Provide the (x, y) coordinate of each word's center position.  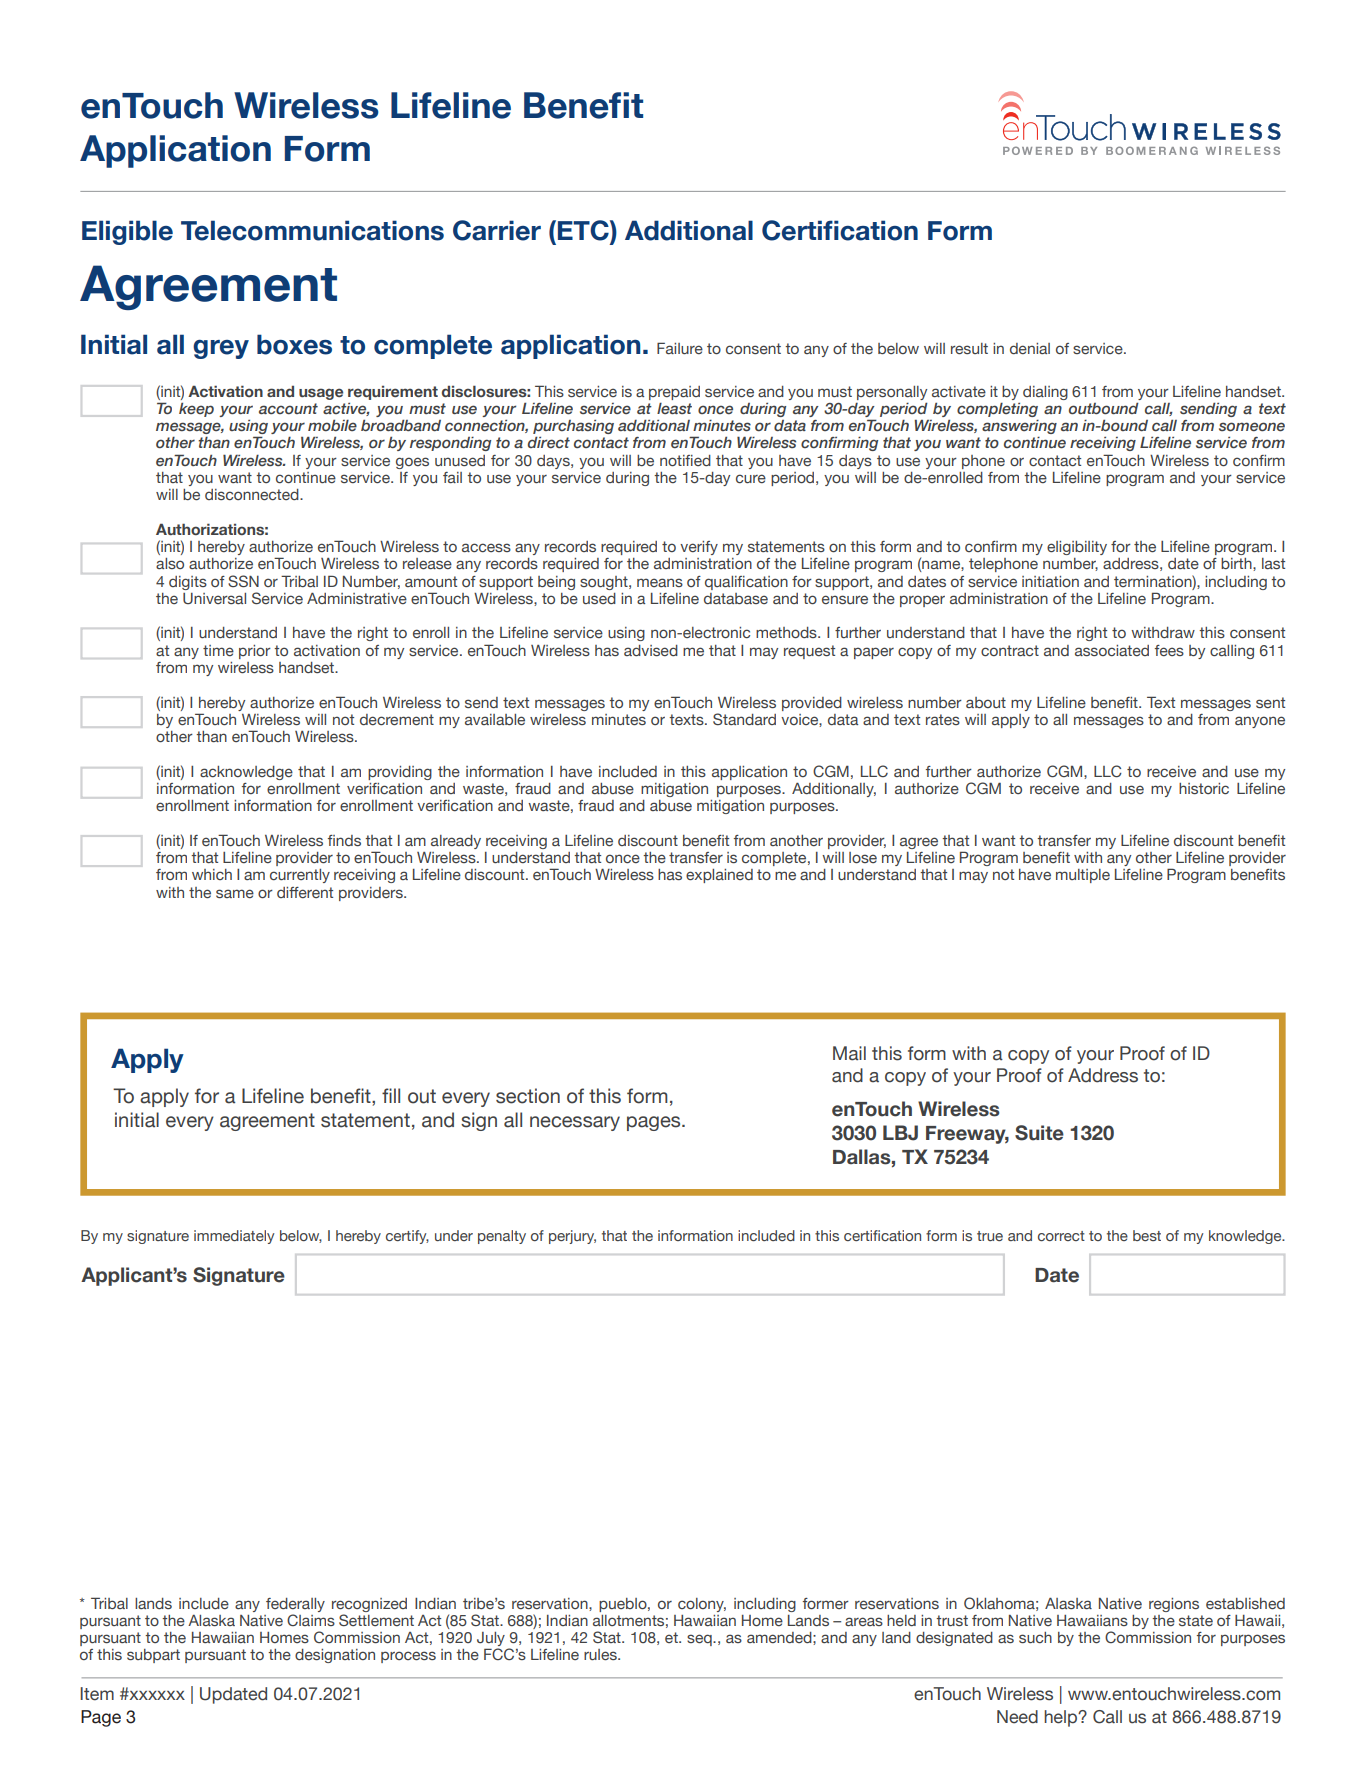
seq (700, 1640)
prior (255, 652)
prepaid (674, 393)
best (1147, 1235)
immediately (234, 1237)
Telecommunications (312, 230)
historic (1204, 788)
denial (1030, 348)
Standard (744, 719)
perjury (572, 1237)
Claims (311, 1620)
